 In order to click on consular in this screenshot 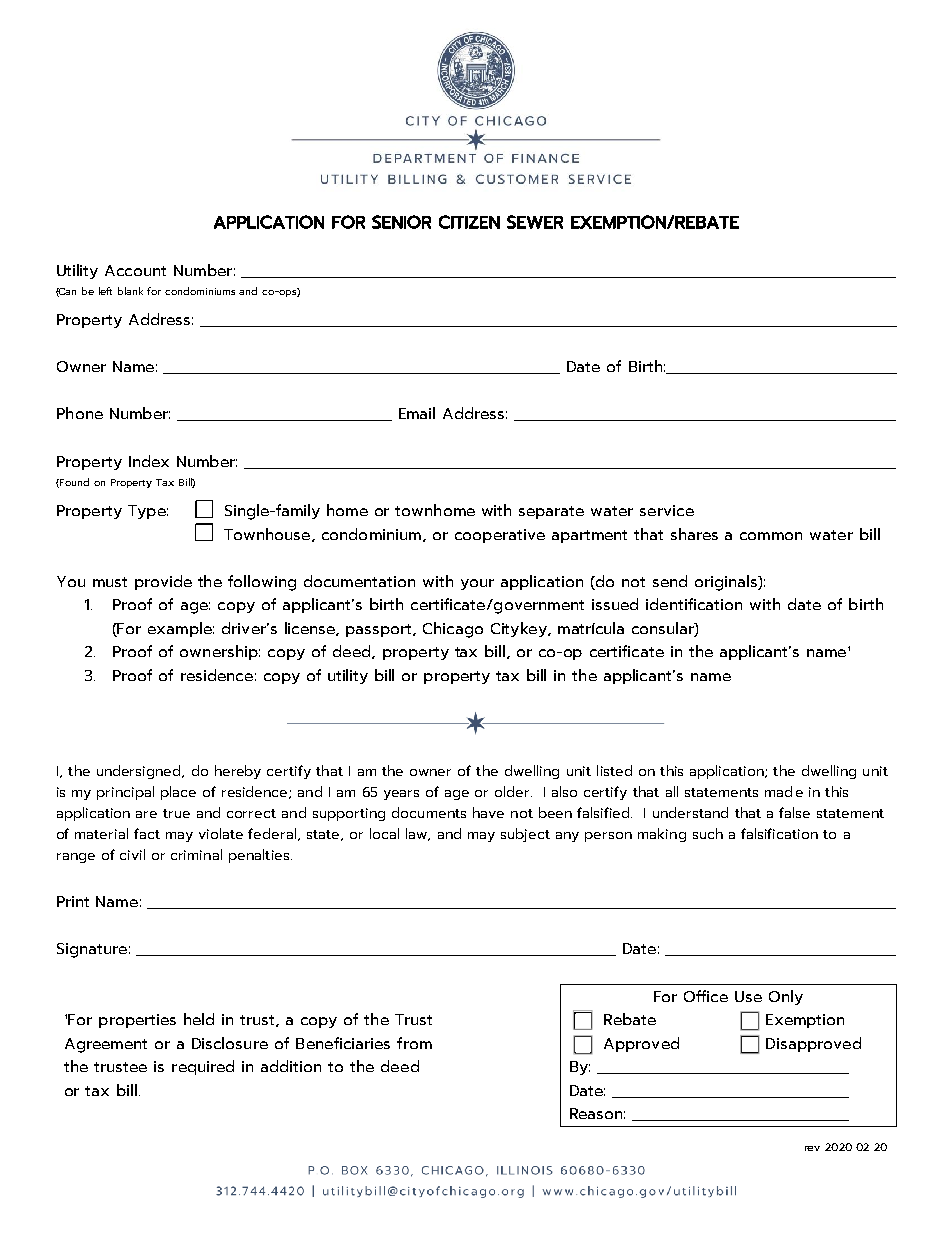, I will do `click(664, 629)`.
